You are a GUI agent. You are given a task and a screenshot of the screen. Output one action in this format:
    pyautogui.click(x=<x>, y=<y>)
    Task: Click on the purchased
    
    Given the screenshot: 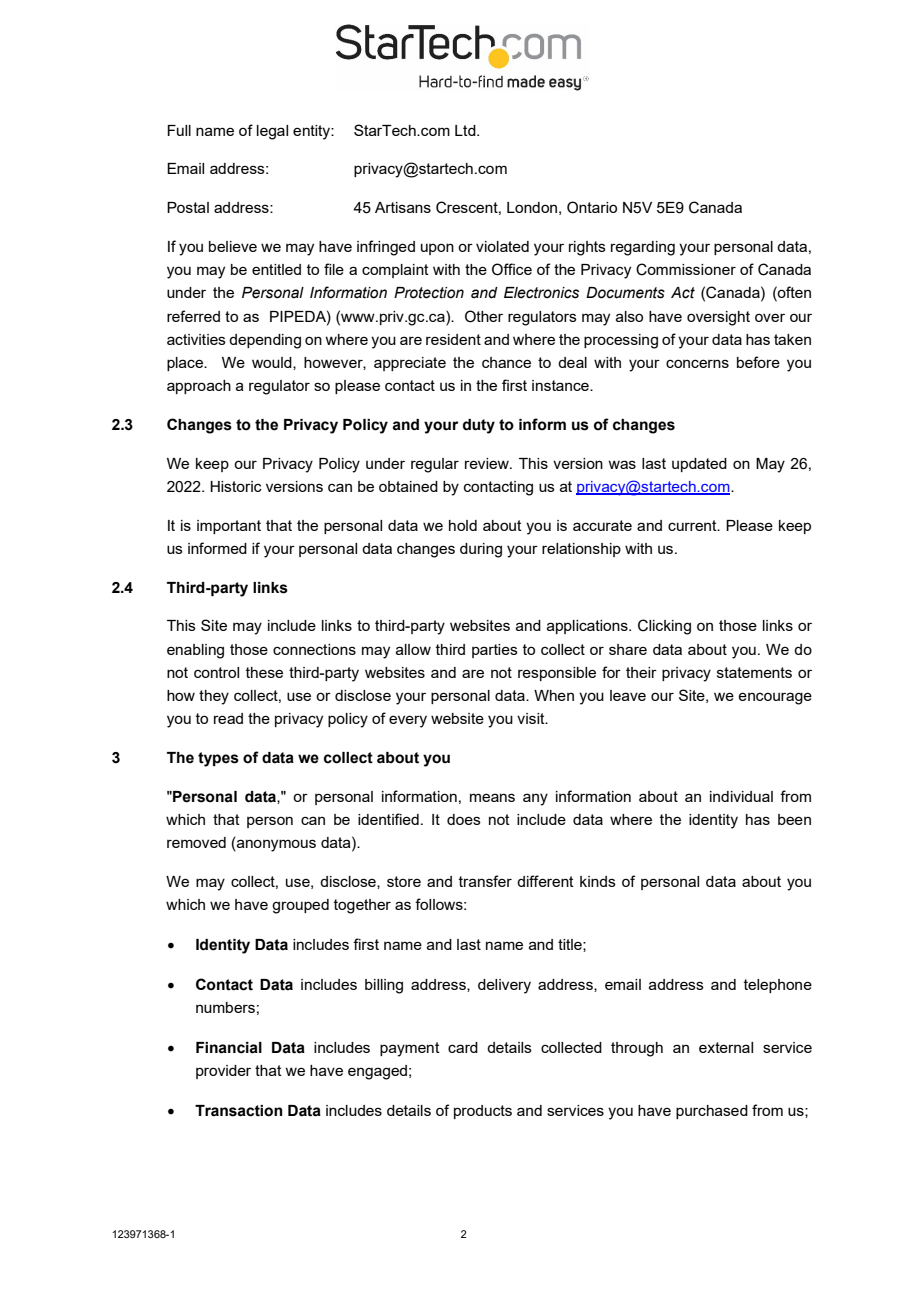 What is the action you would take?
    pyautogui.click(x=712, y=1112)
